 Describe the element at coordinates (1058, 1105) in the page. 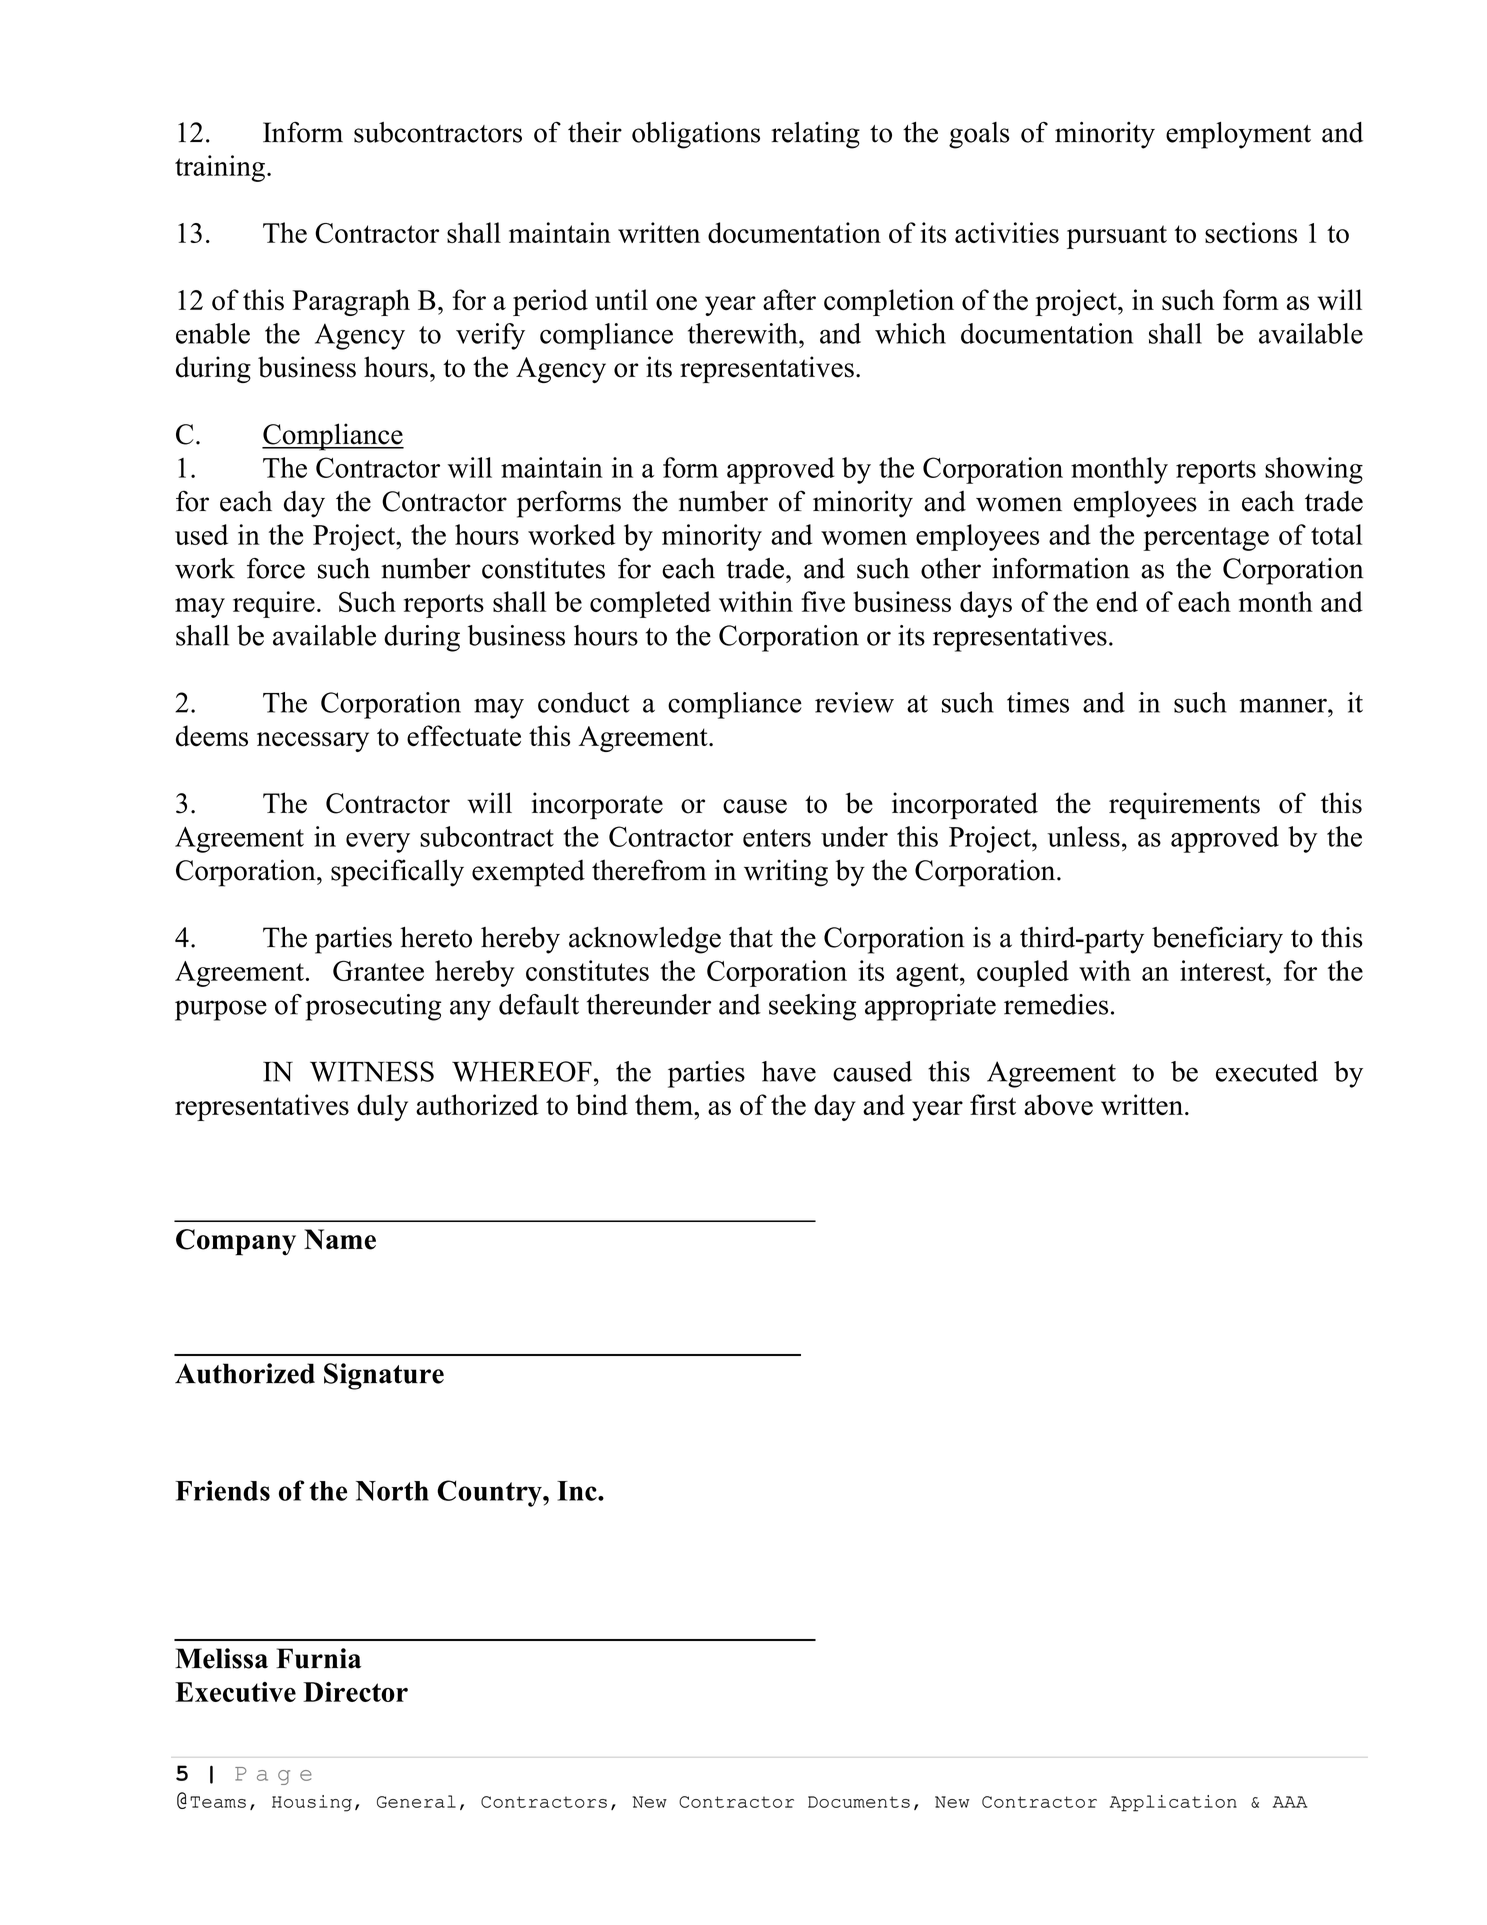

I see `above` at that location.
